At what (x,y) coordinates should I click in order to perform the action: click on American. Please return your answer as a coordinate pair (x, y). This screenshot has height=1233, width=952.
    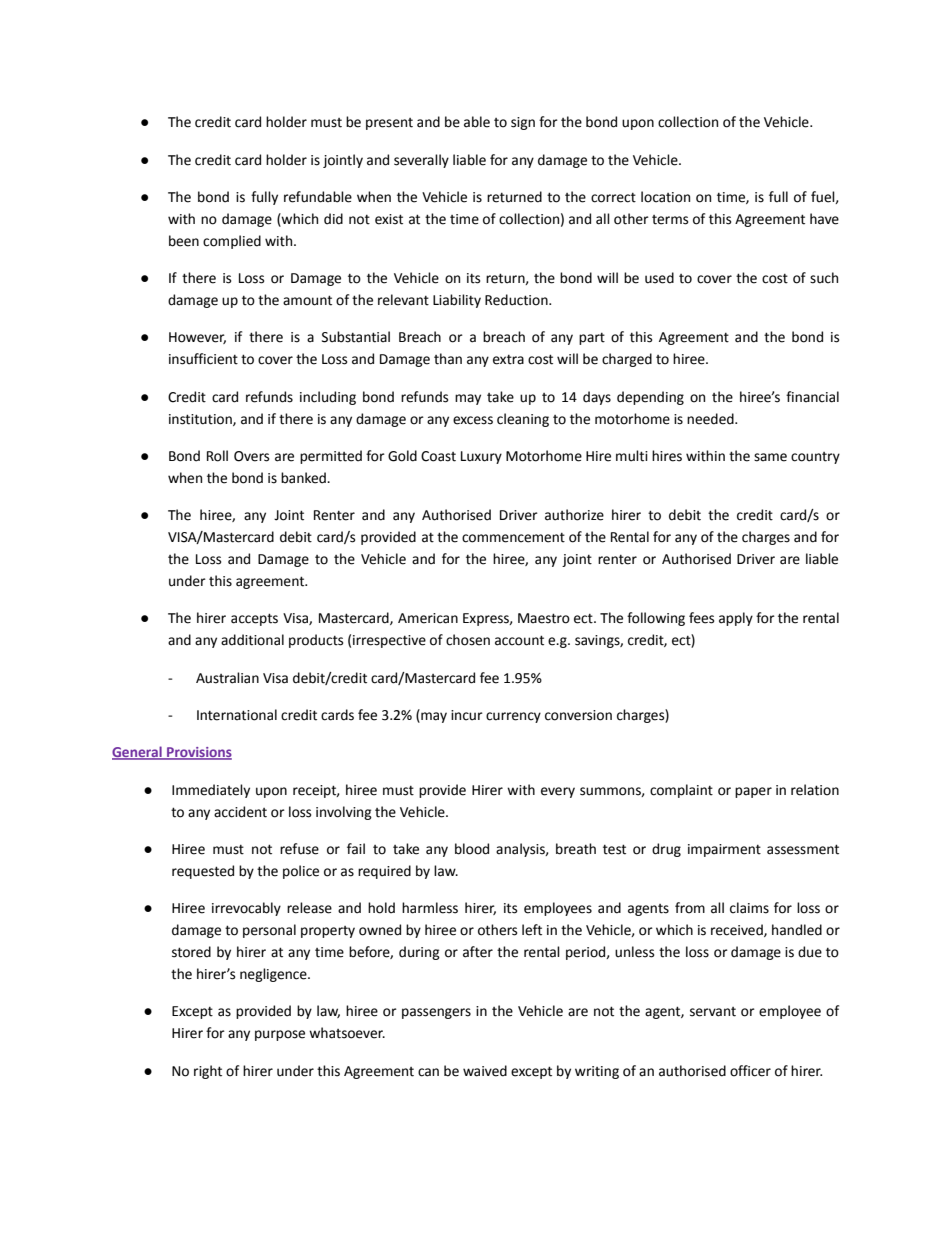
    Looking at the image, I should click on (428, 618).
